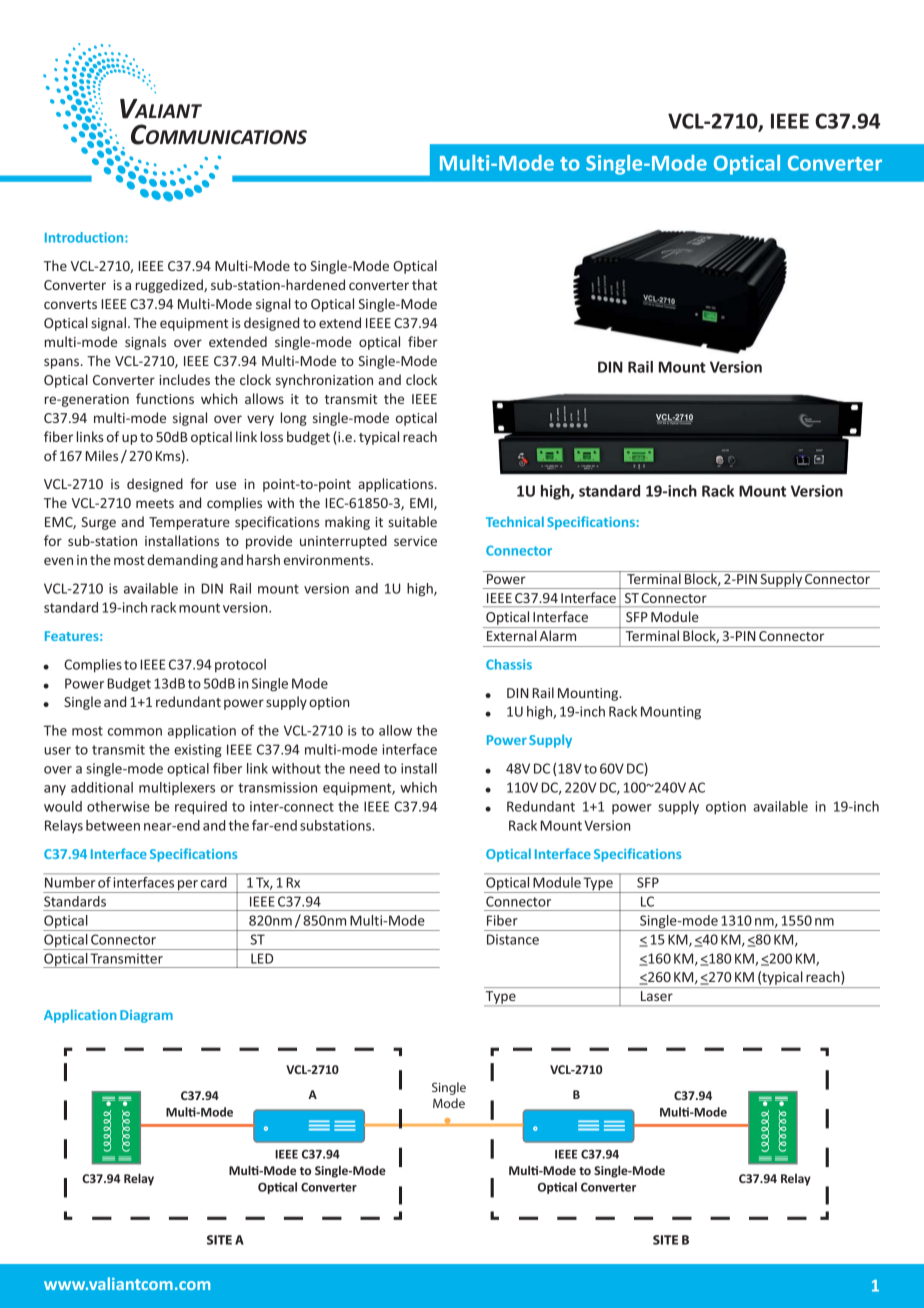  Describe the element at coordinates (558, 635) in the image. I see `Alarm` at that location.
